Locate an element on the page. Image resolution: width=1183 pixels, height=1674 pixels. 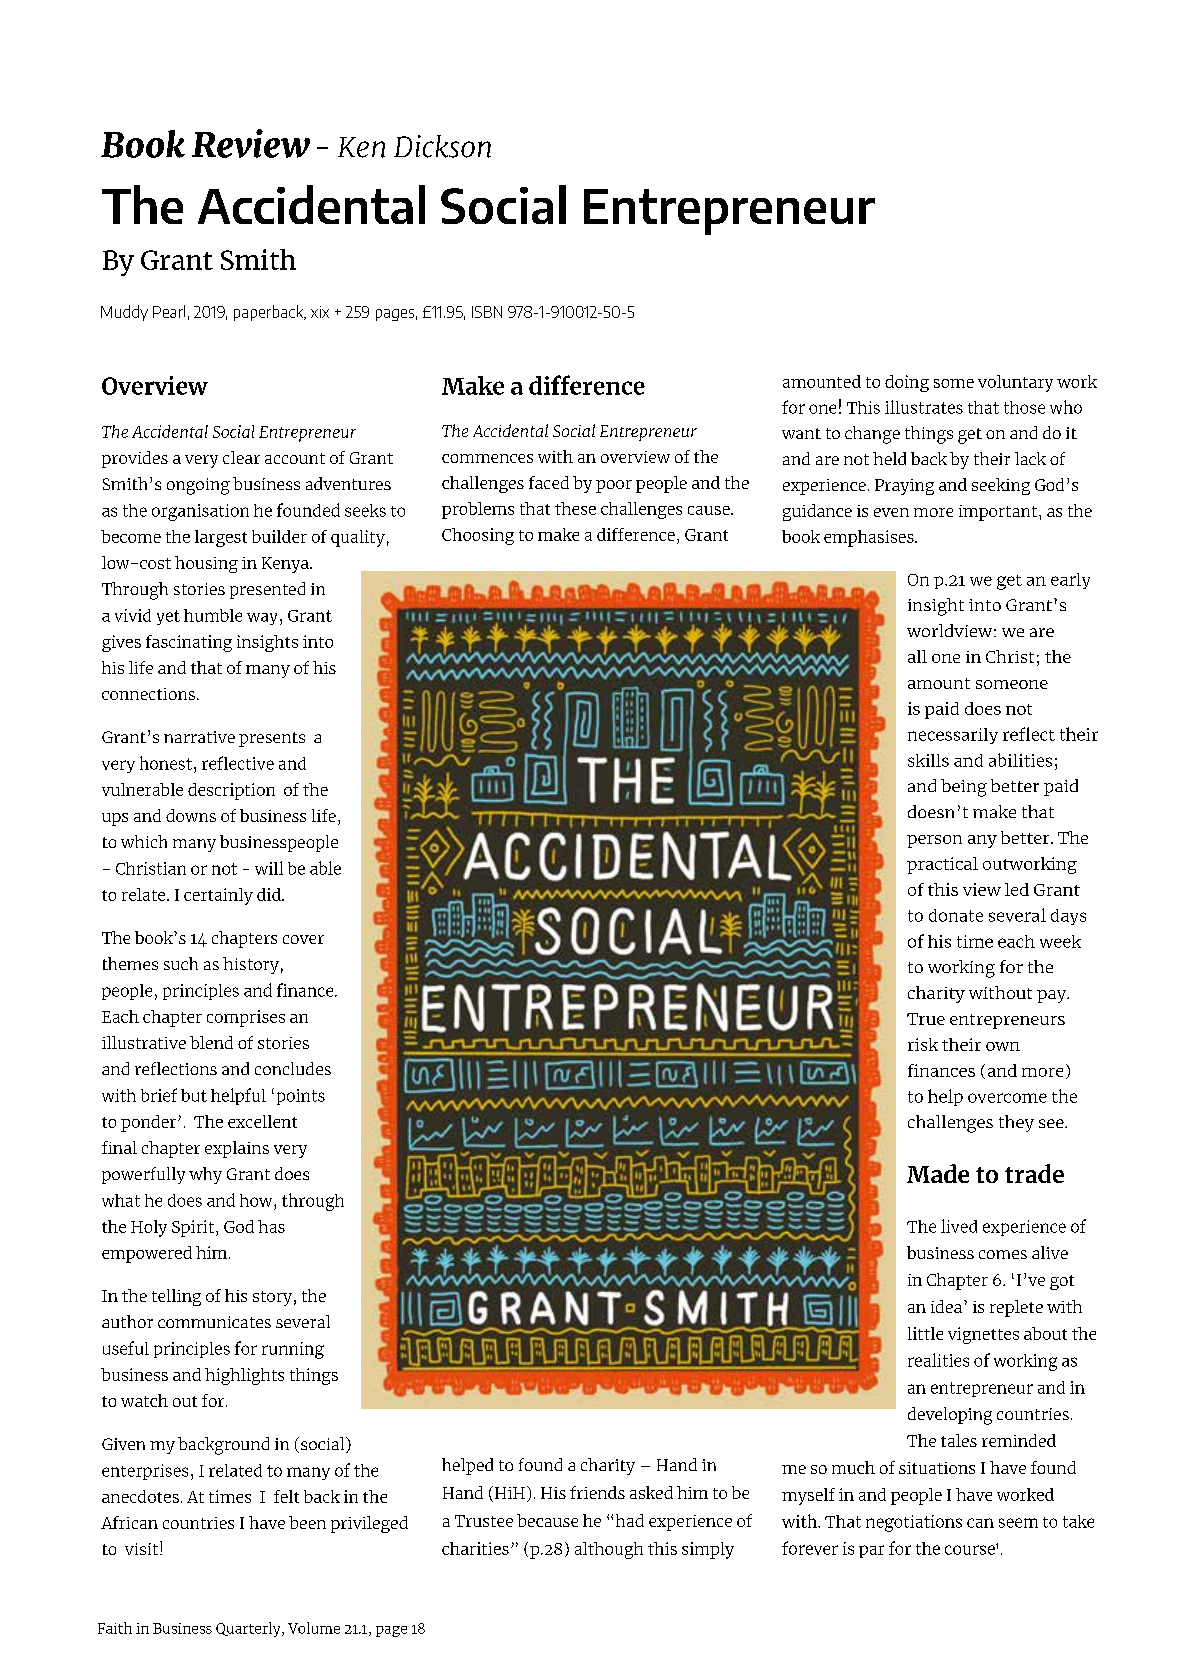
cover is located at coordinates (303, 939).
